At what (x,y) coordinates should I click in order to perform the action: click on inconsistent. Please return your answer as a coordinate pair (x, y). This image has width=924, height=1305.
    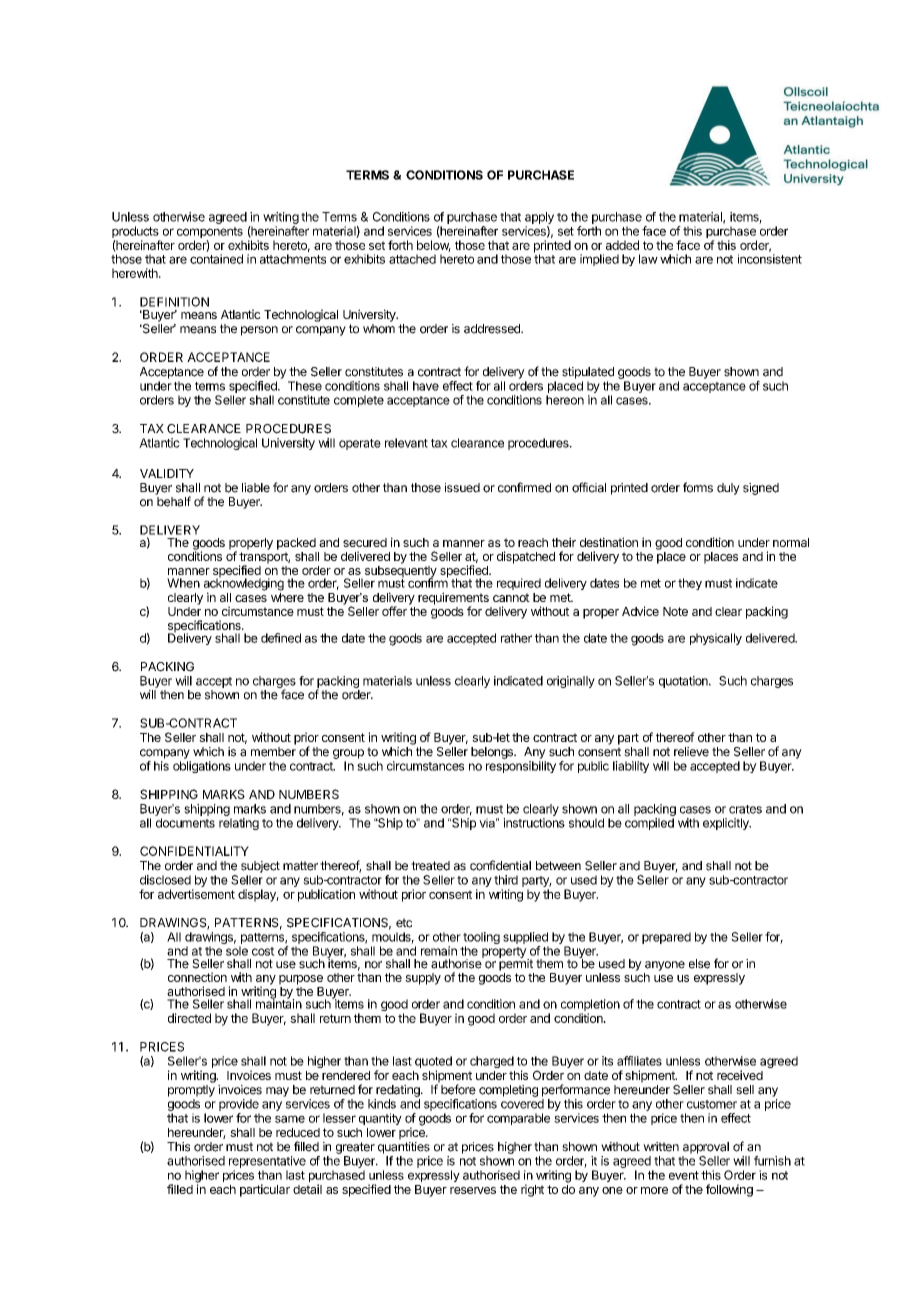
    Looking at the image, I should click on (770, 259).
